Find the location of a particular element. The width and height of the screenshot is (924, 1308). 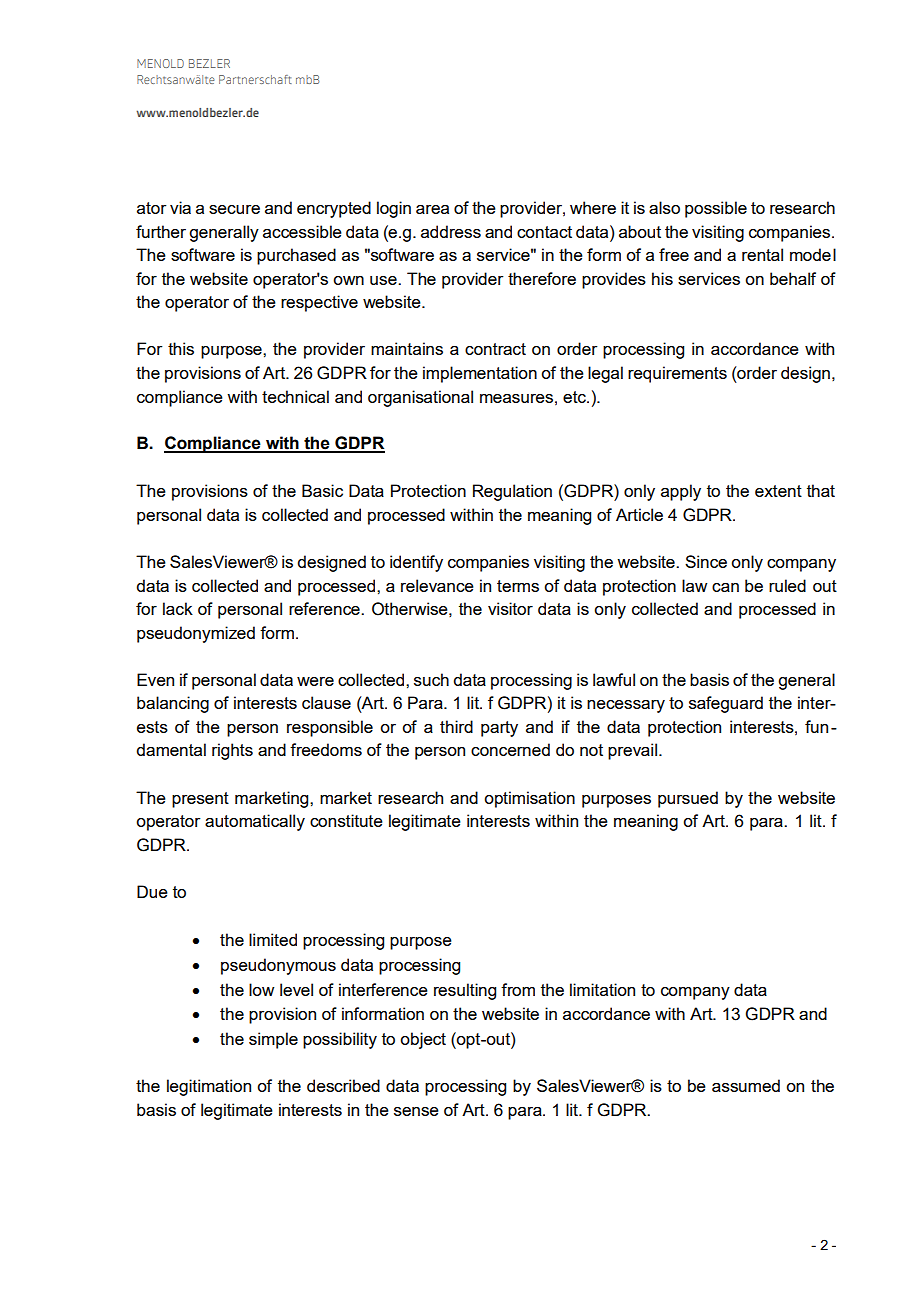

from is located at coordinates (518, 989).
